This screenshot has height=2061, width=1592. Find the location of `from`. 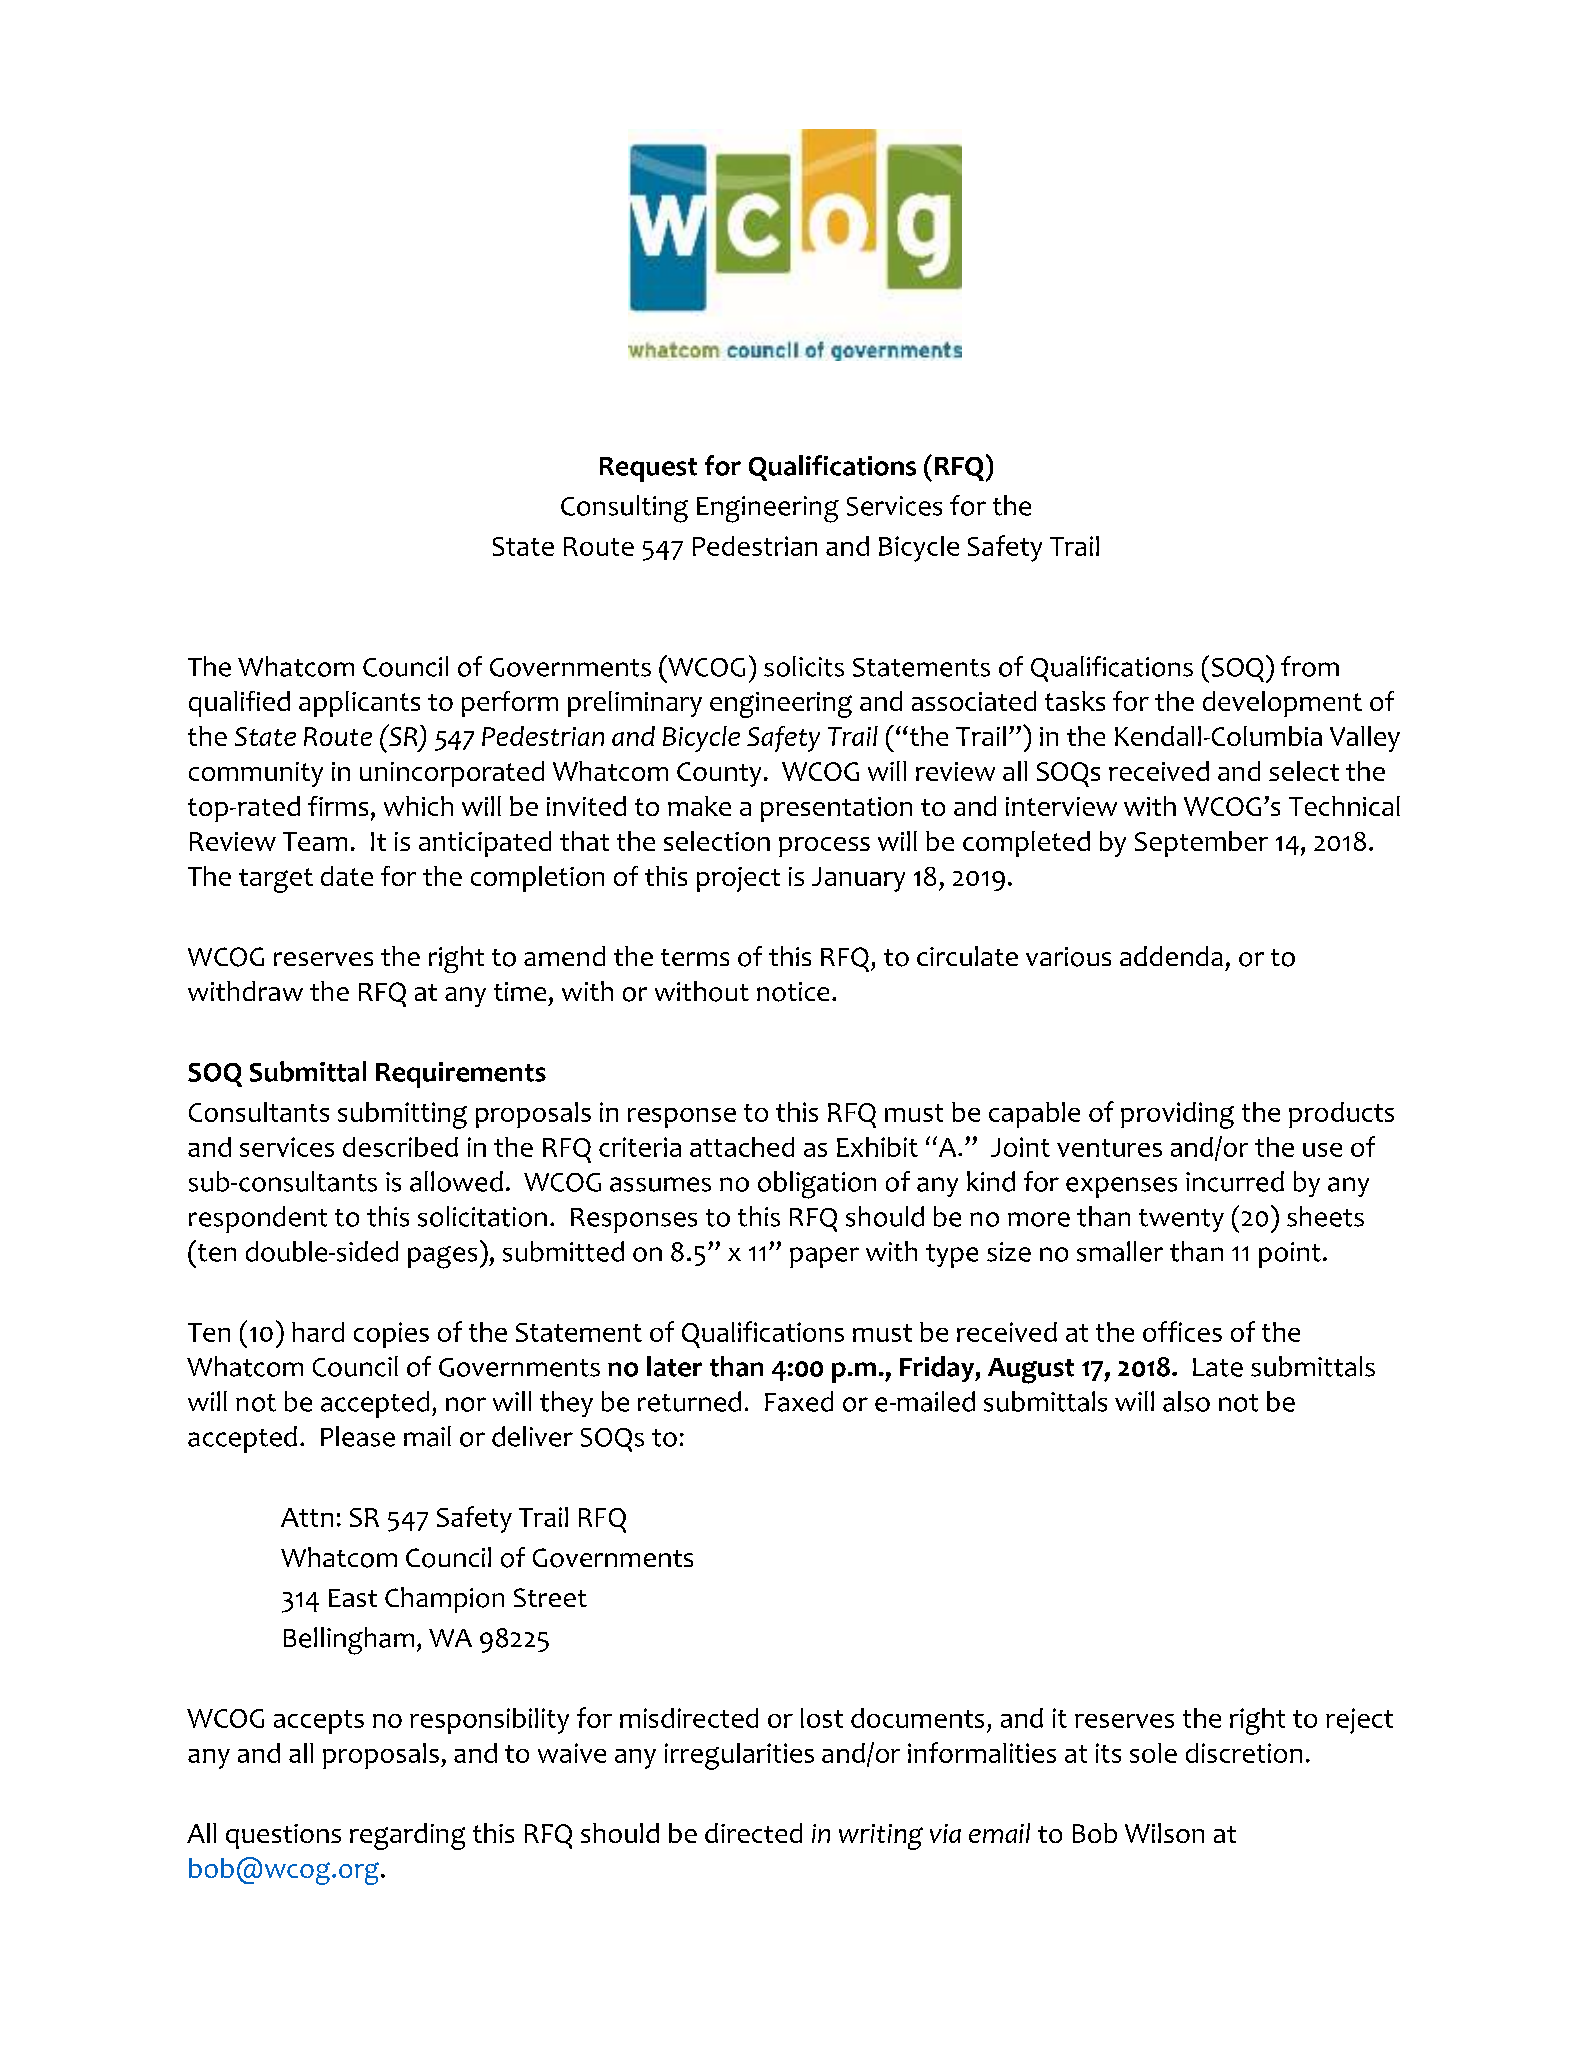

from is located at coordinates (1310, 666).
